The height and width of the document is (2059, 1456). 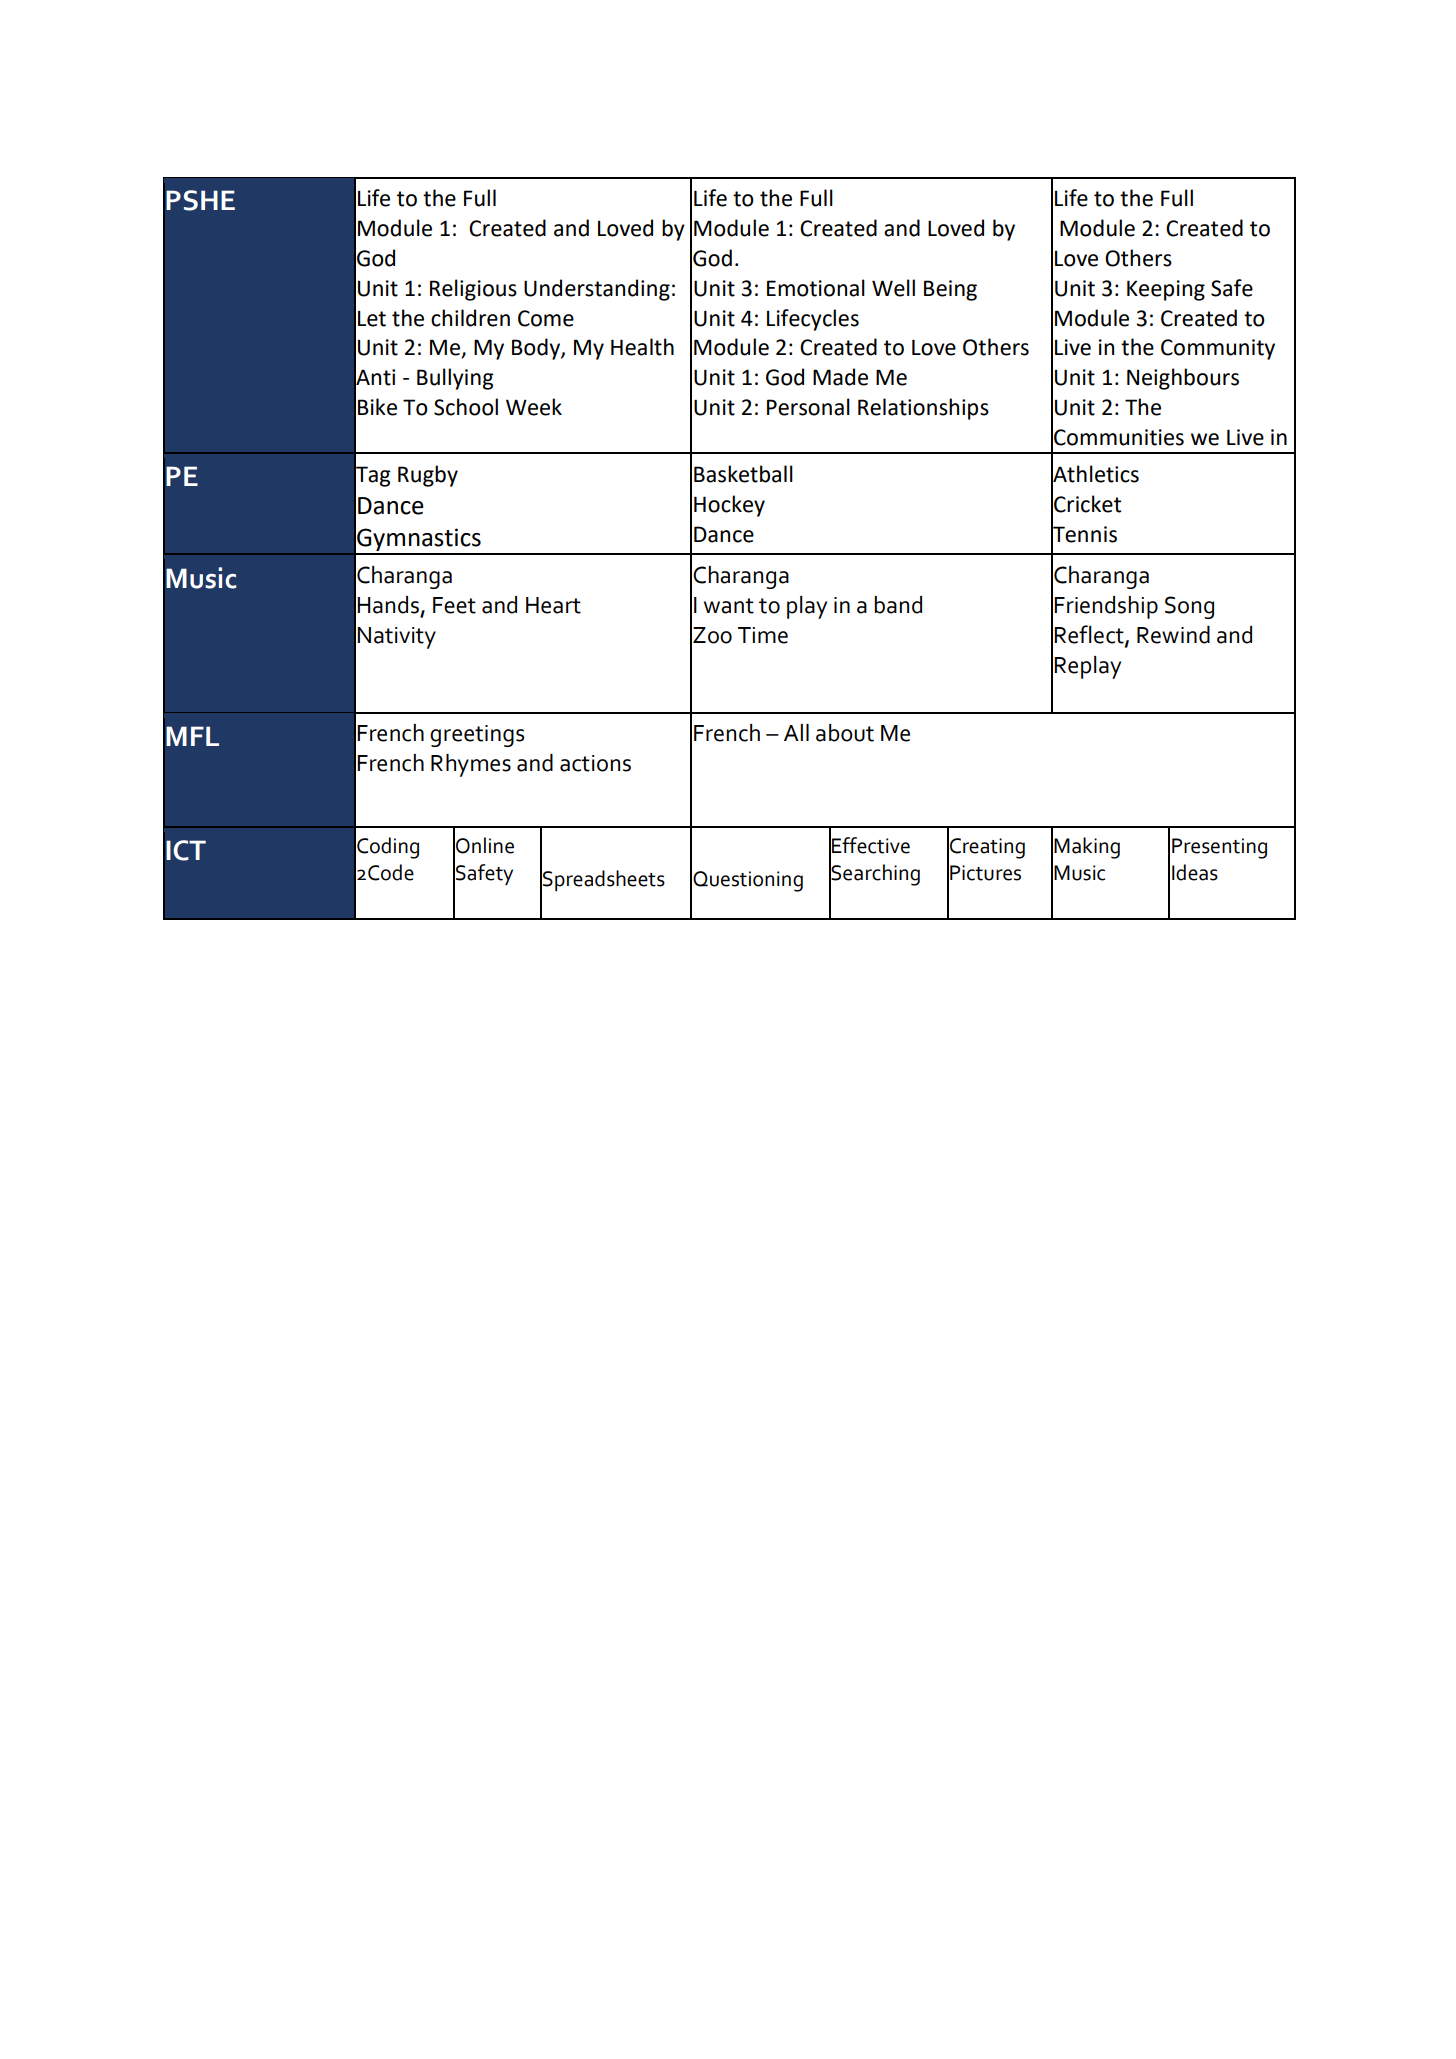 I want to click on children, so click(x=470, y=318).
